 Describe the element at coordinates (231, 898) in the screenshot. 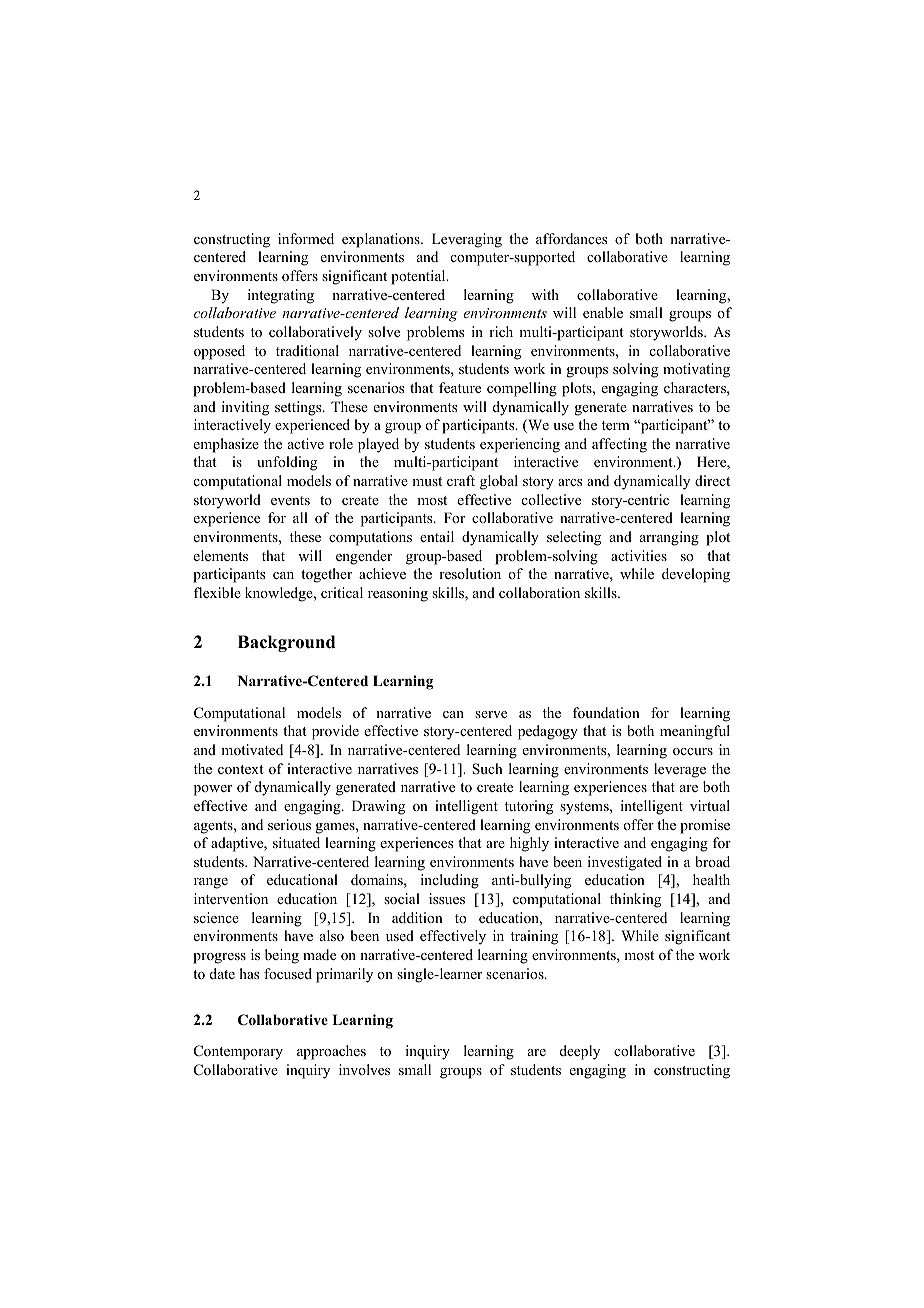

I see `intervention` at that location.
